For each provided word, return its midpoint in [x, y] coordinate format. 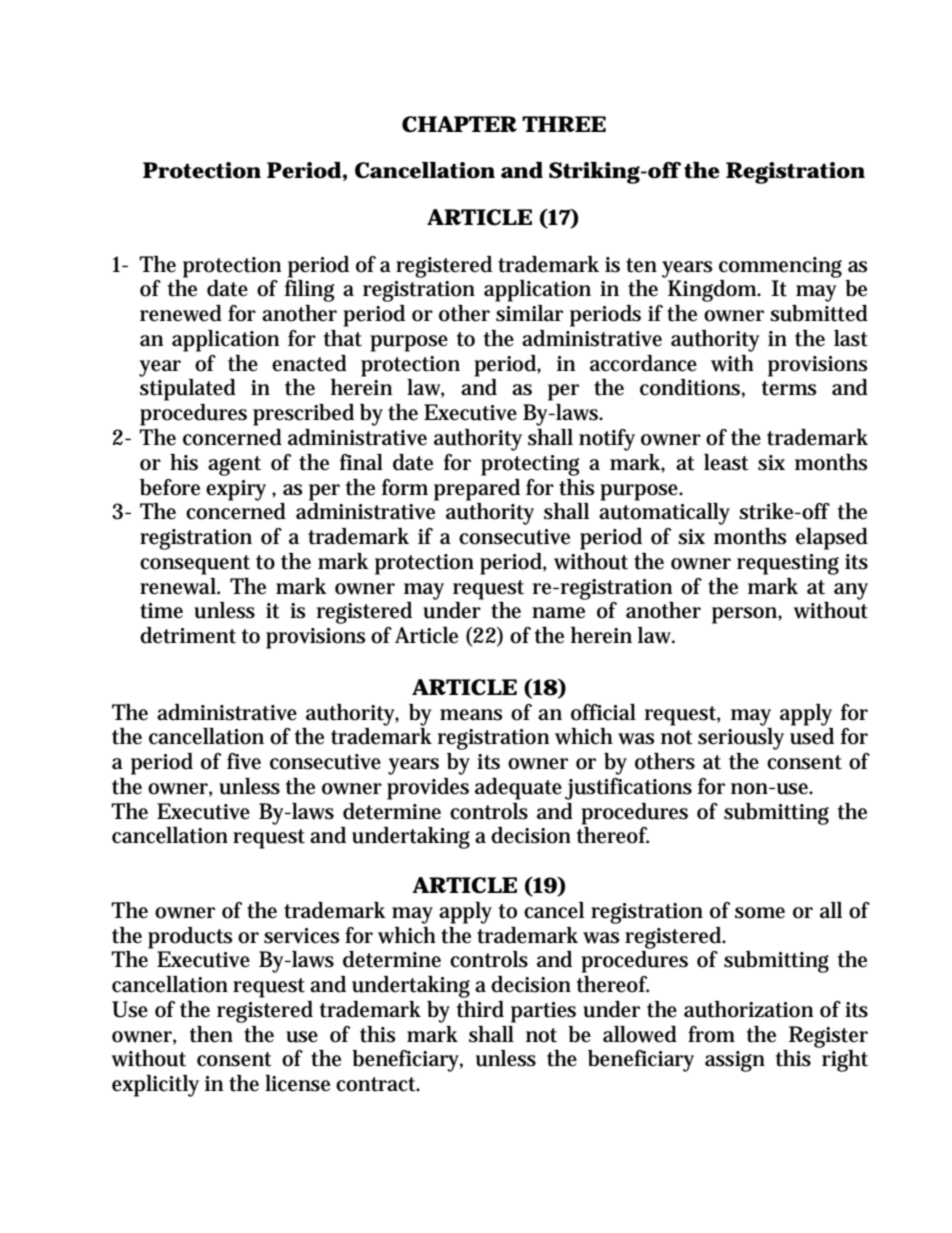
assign [735, 1061]
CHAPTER [459, 124]
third [480, 1009]
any [851, 591]
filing [310, 291]
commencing [780, 267]
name [558, 613]
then [211, 1034]
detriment [188, 635]
